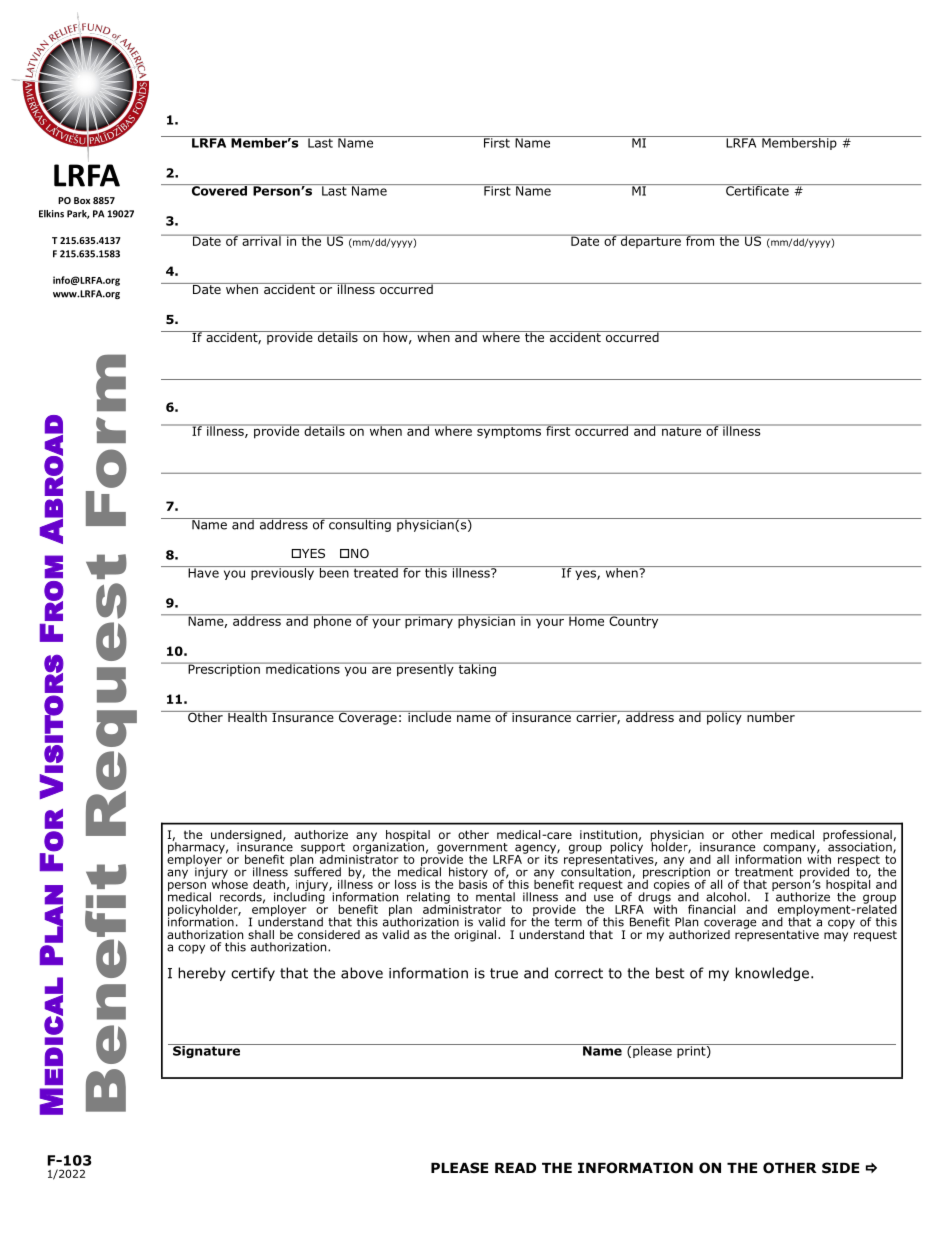 The width and height of the screenshot is (952, 1233). Describe the element at coordinates (634, 621) in the screenshot. I see `Country` at that location.
